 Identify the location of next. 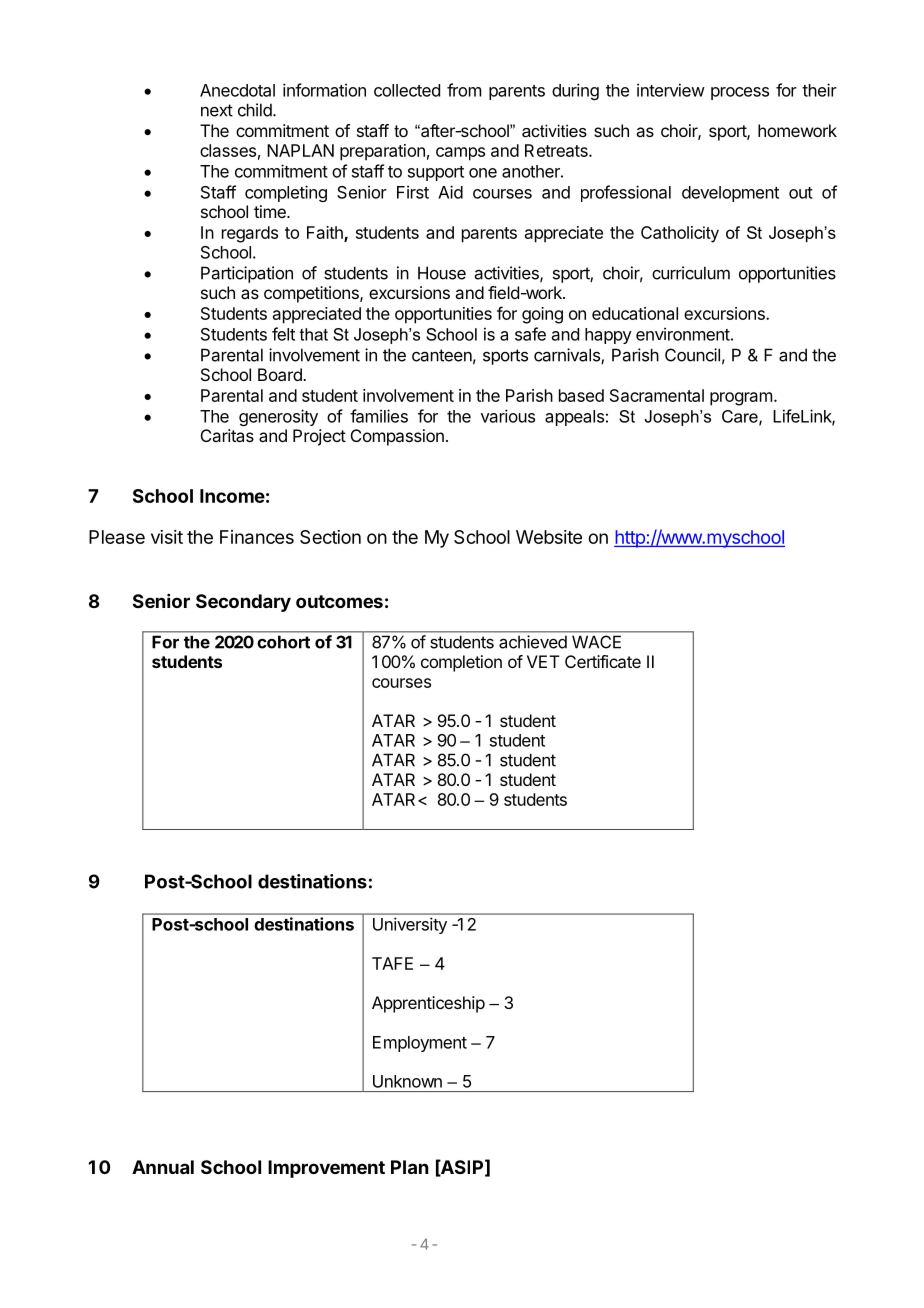
(217, 110).
